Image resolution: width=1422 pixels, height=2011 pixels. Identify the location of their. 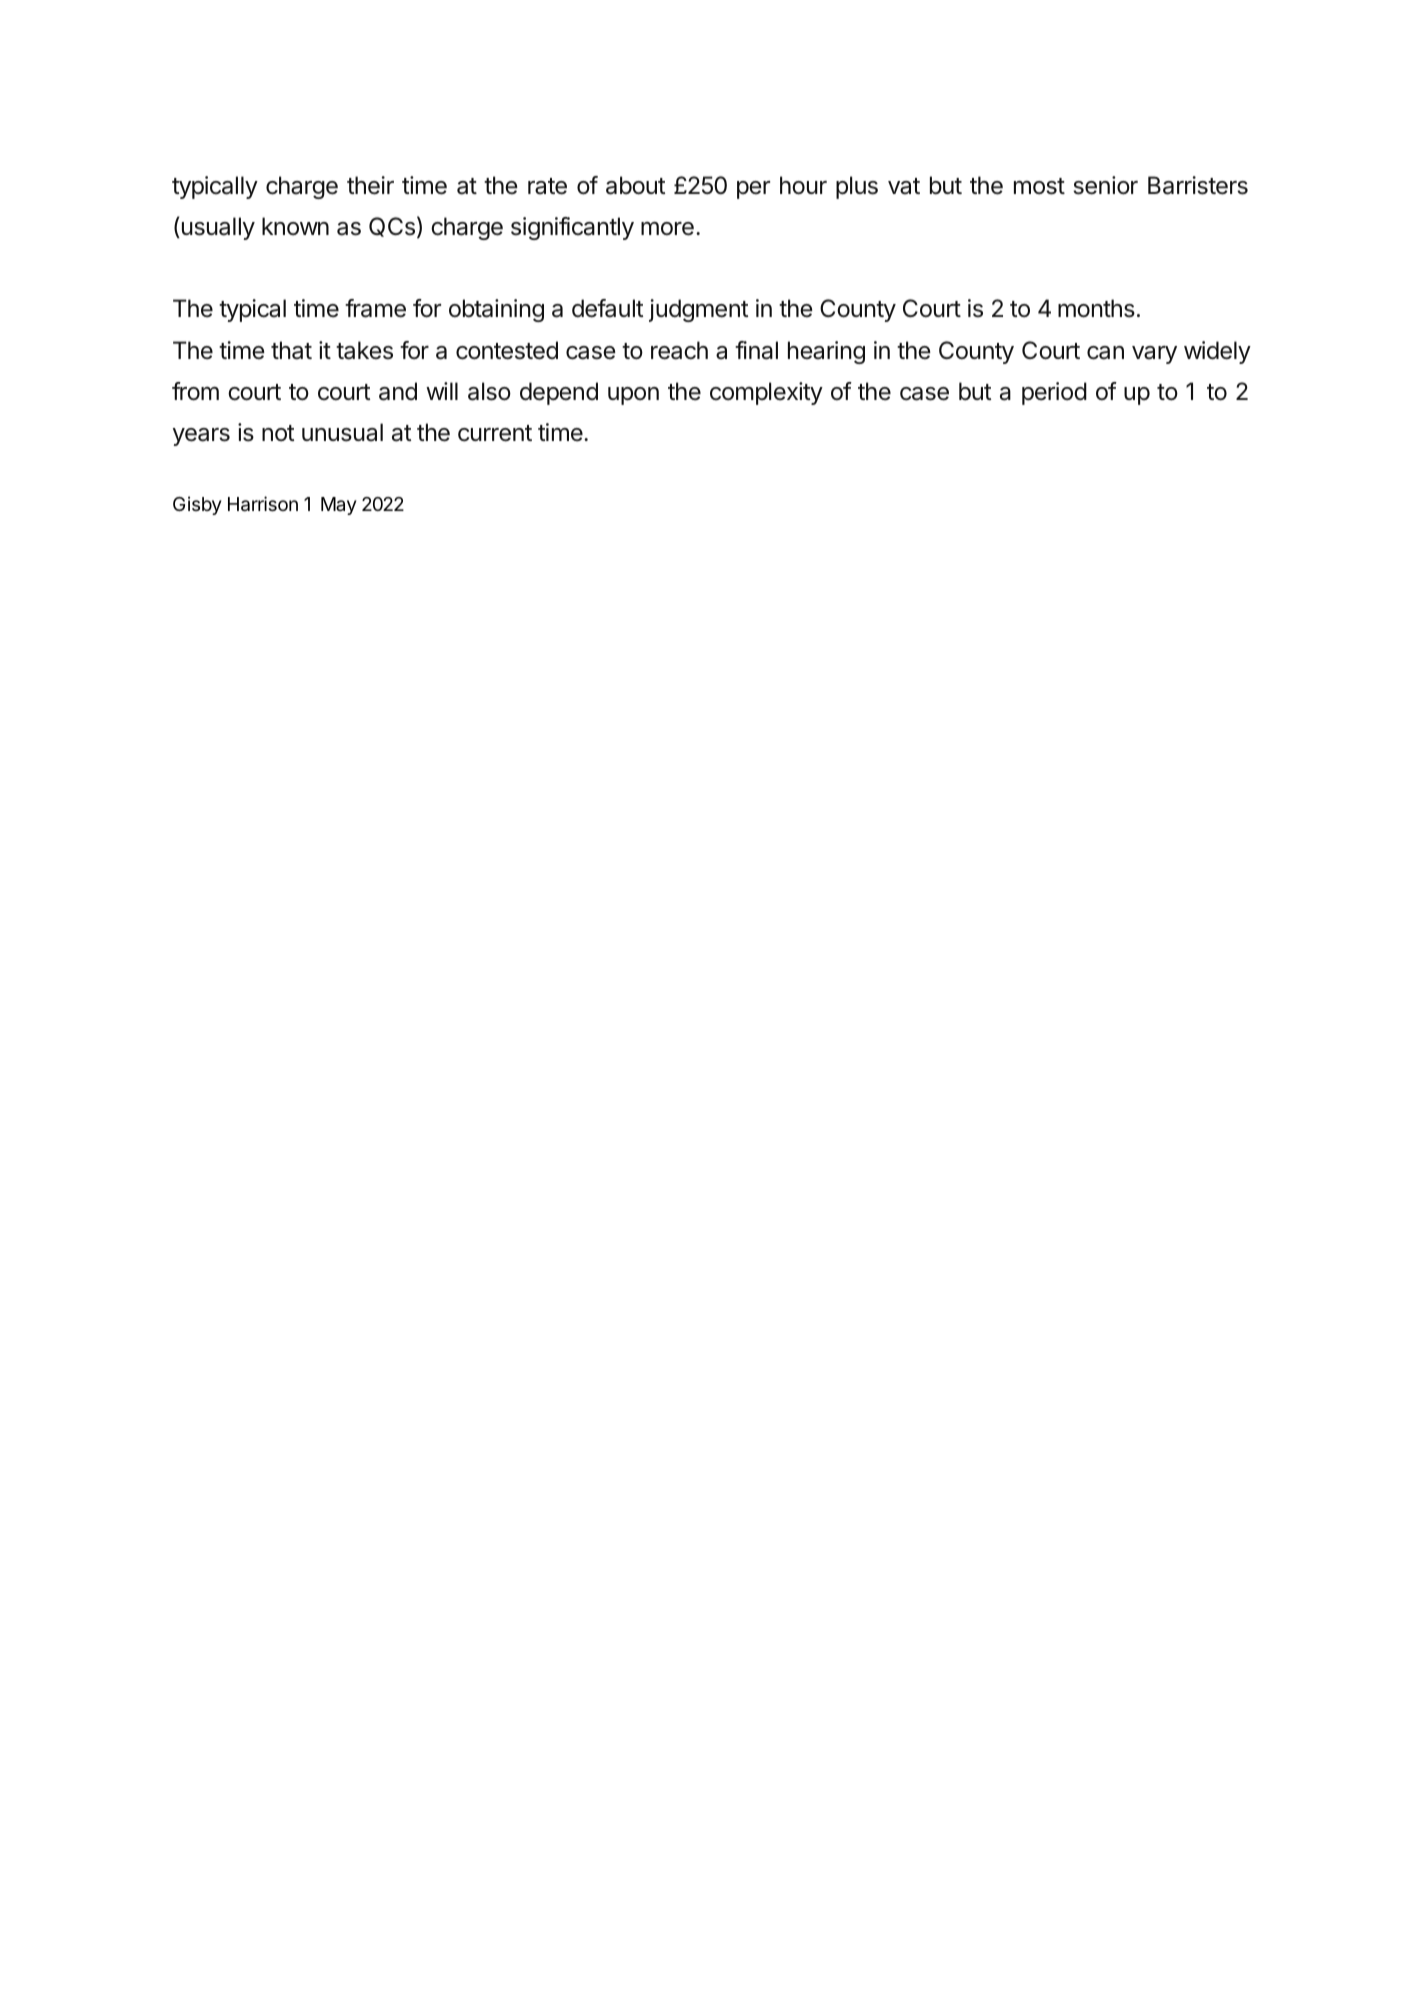
(370, 185).
